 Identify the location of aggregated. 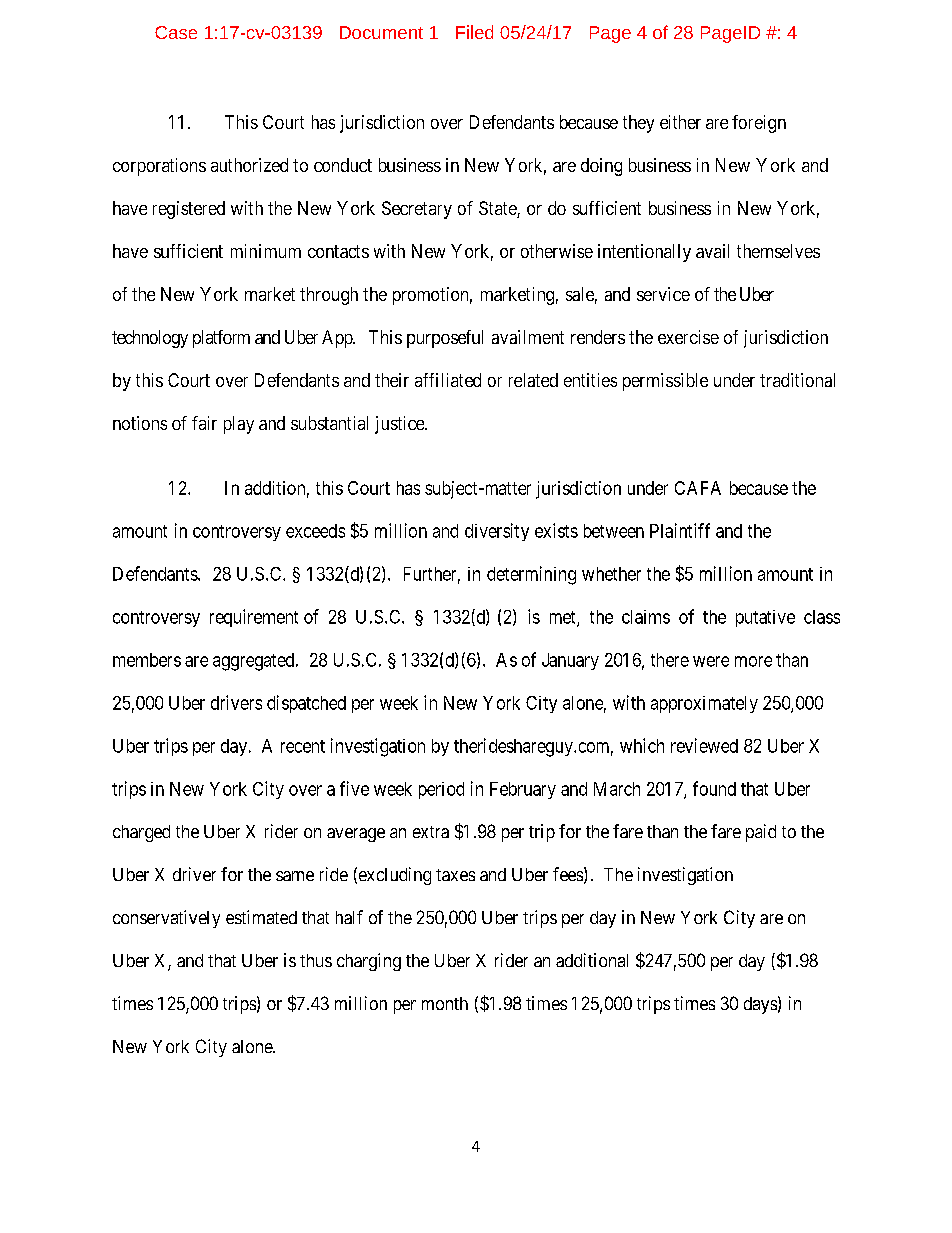
(255, 662).
